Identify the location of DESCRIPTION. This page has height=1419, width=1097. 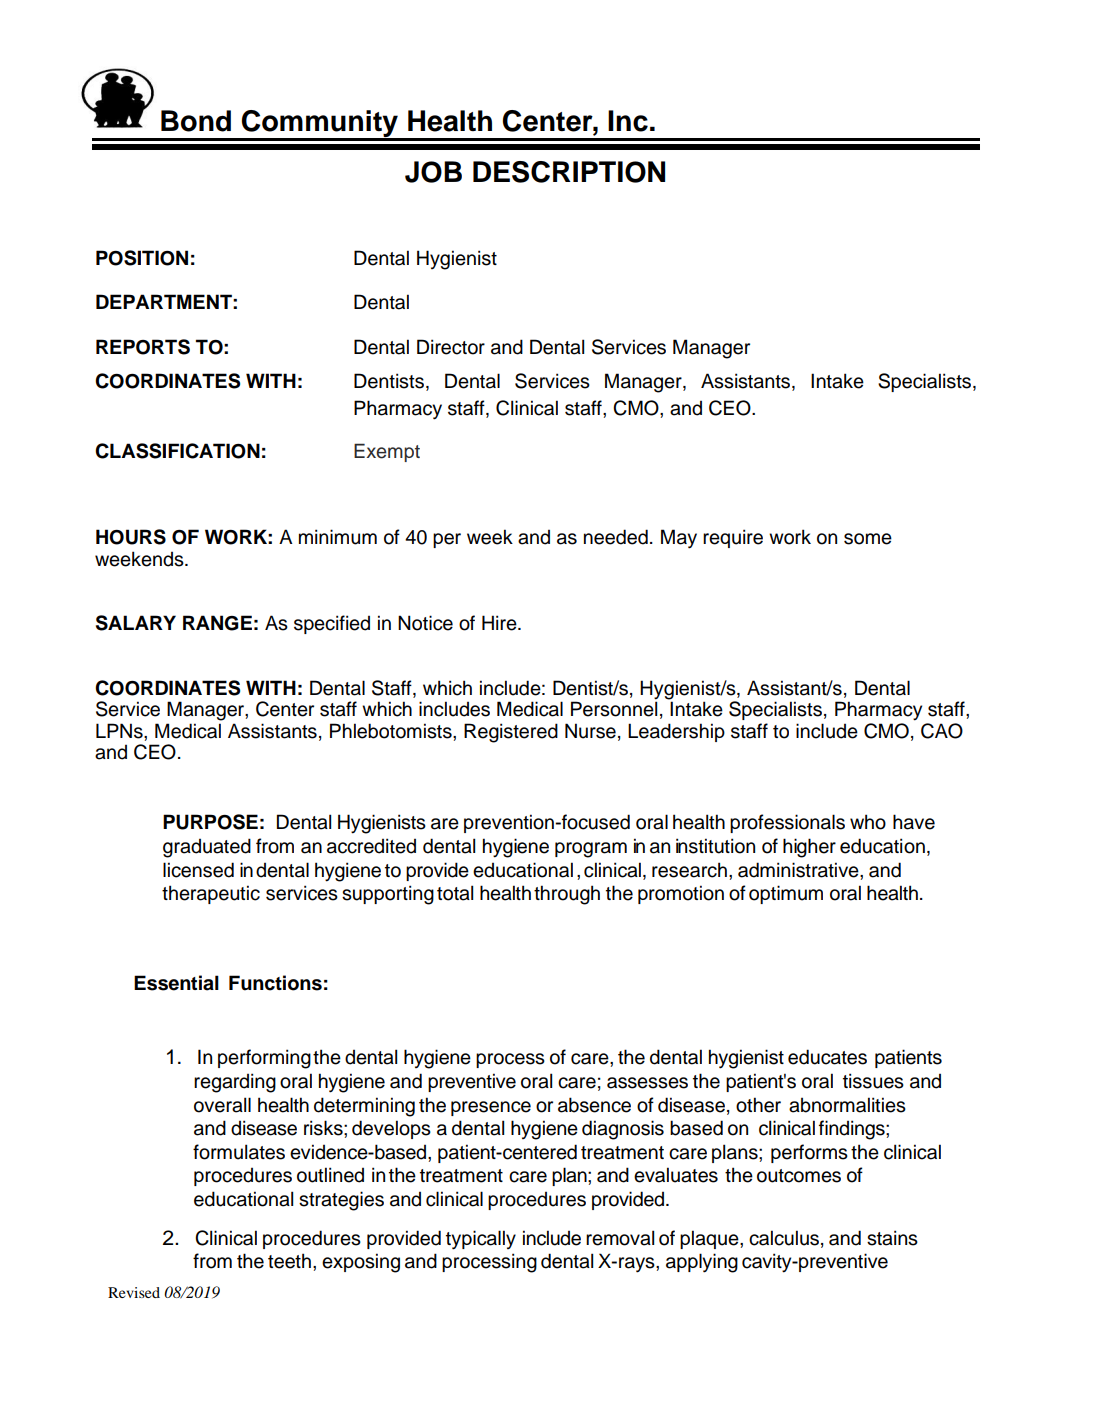
(569, 172).
